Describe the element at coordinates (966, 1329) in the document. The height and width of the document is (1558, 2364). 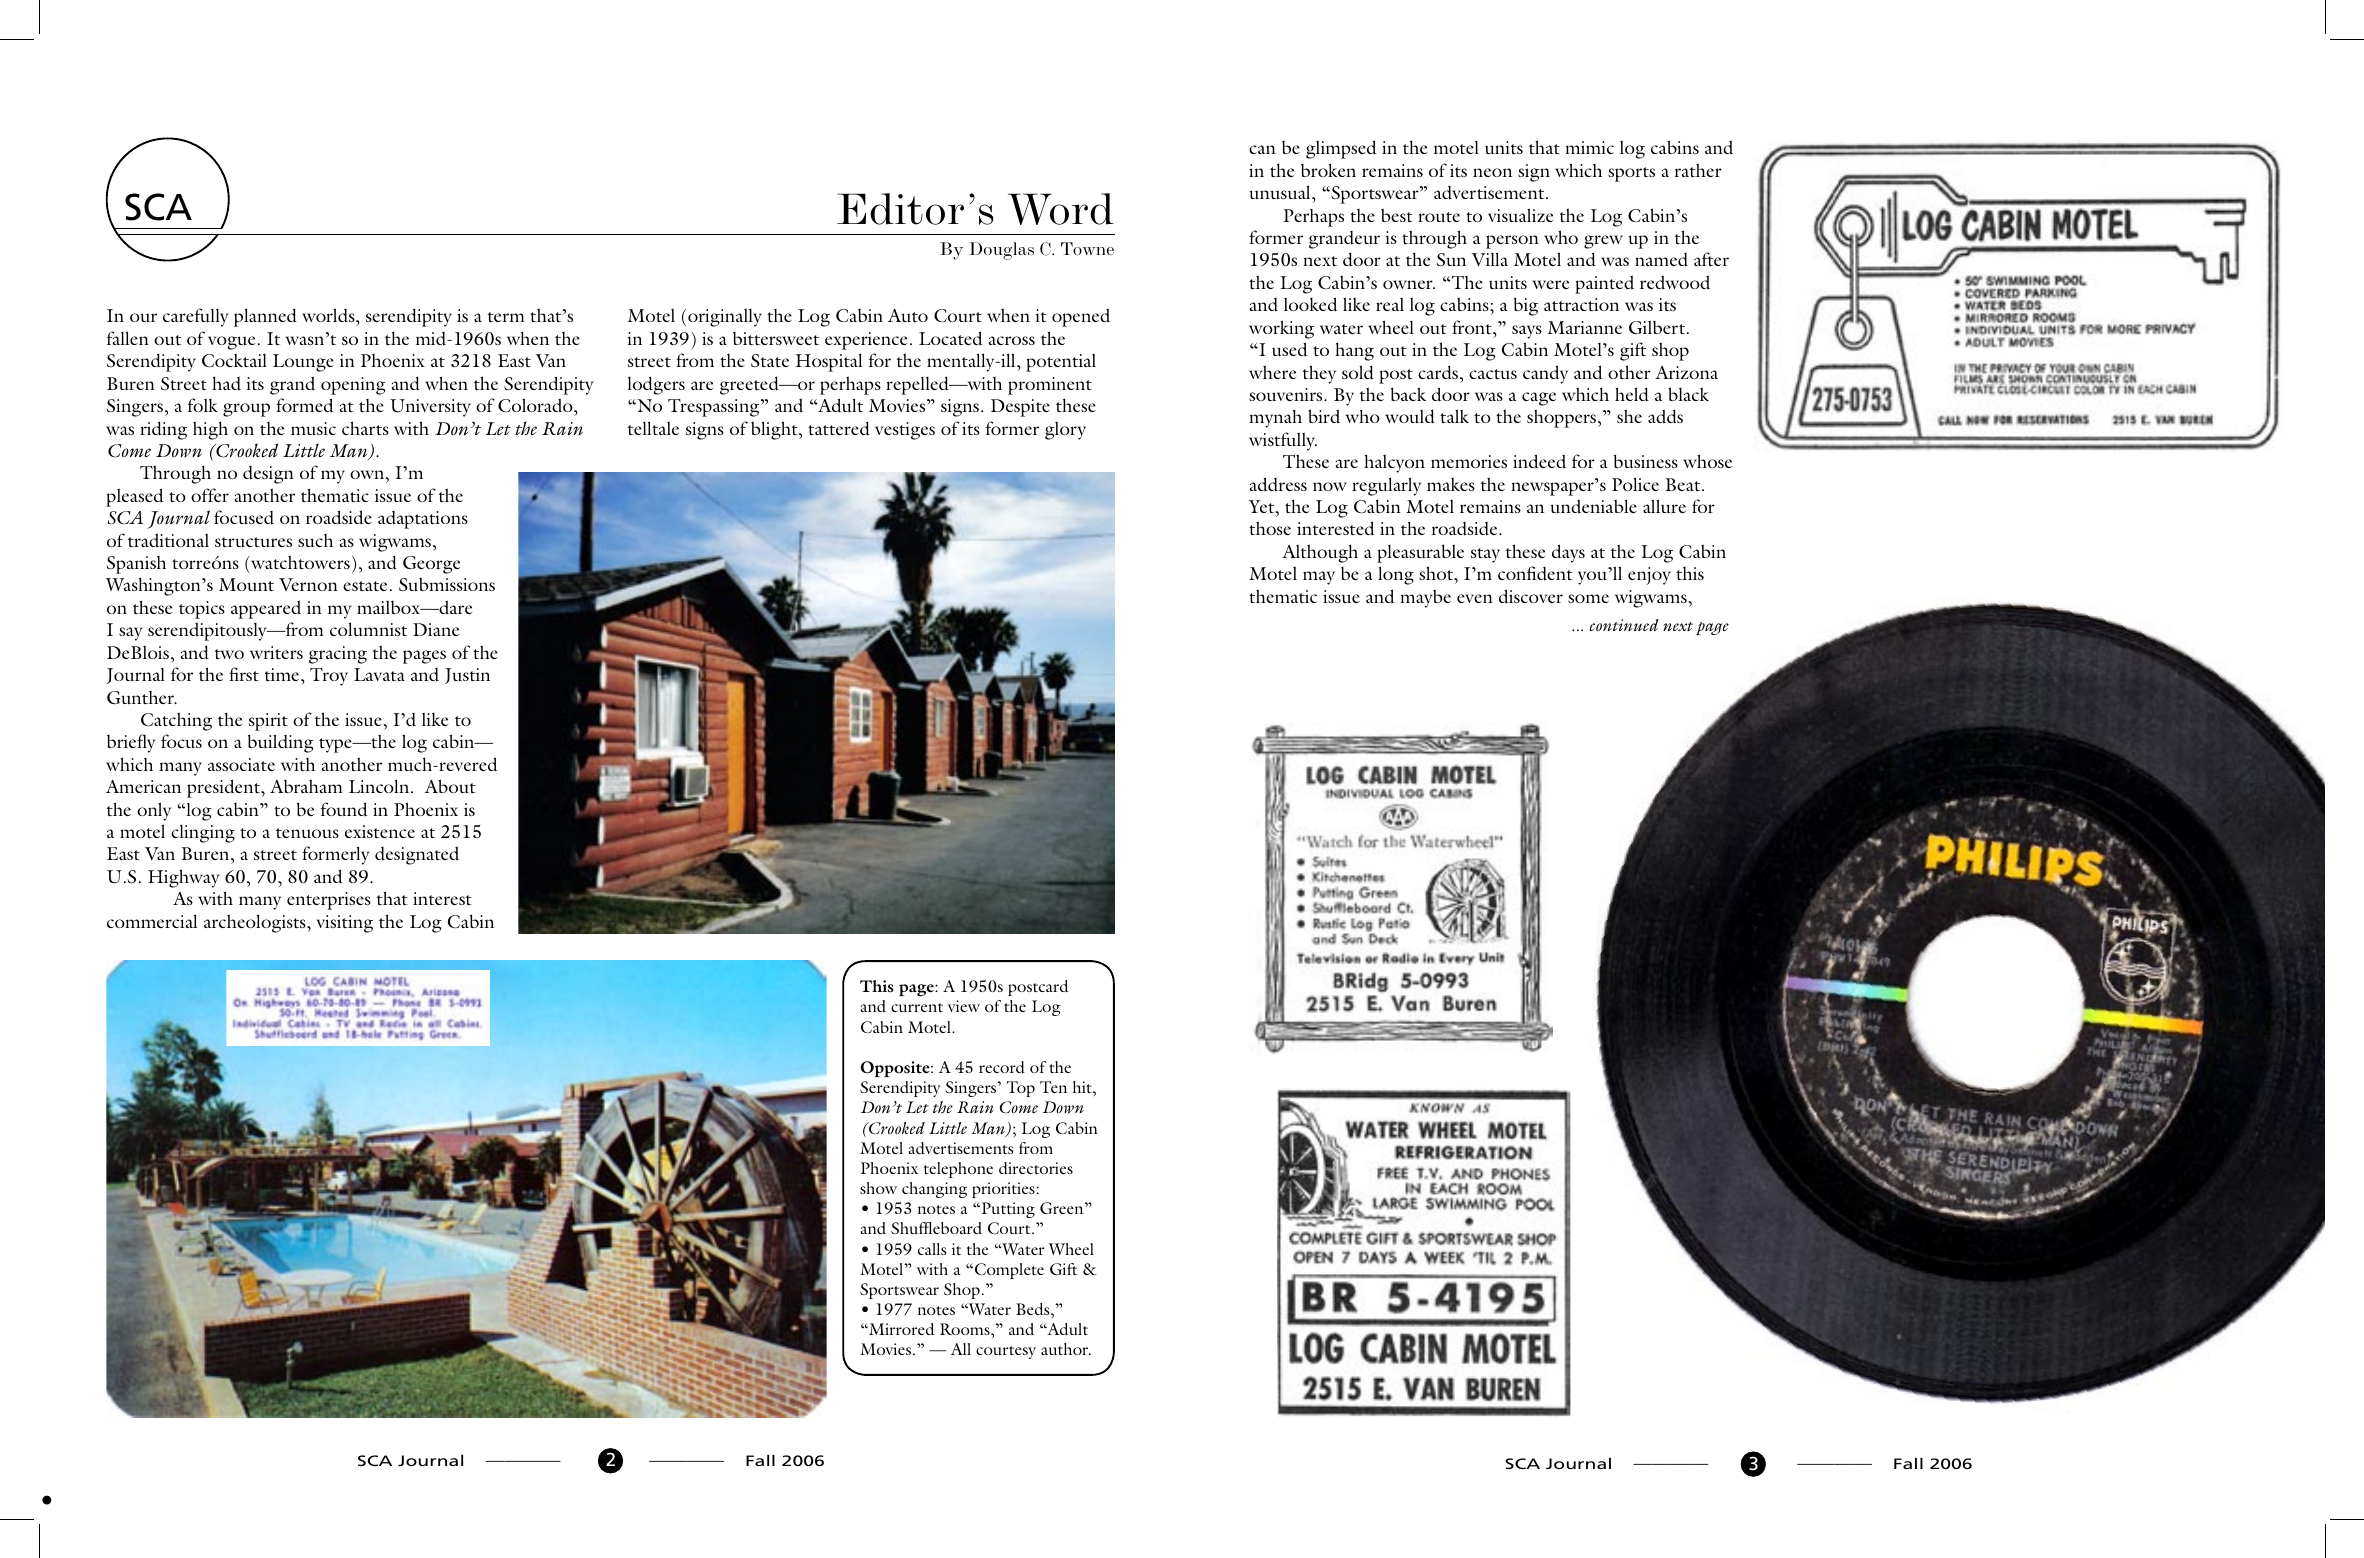
I see `Rooms` at that location.
